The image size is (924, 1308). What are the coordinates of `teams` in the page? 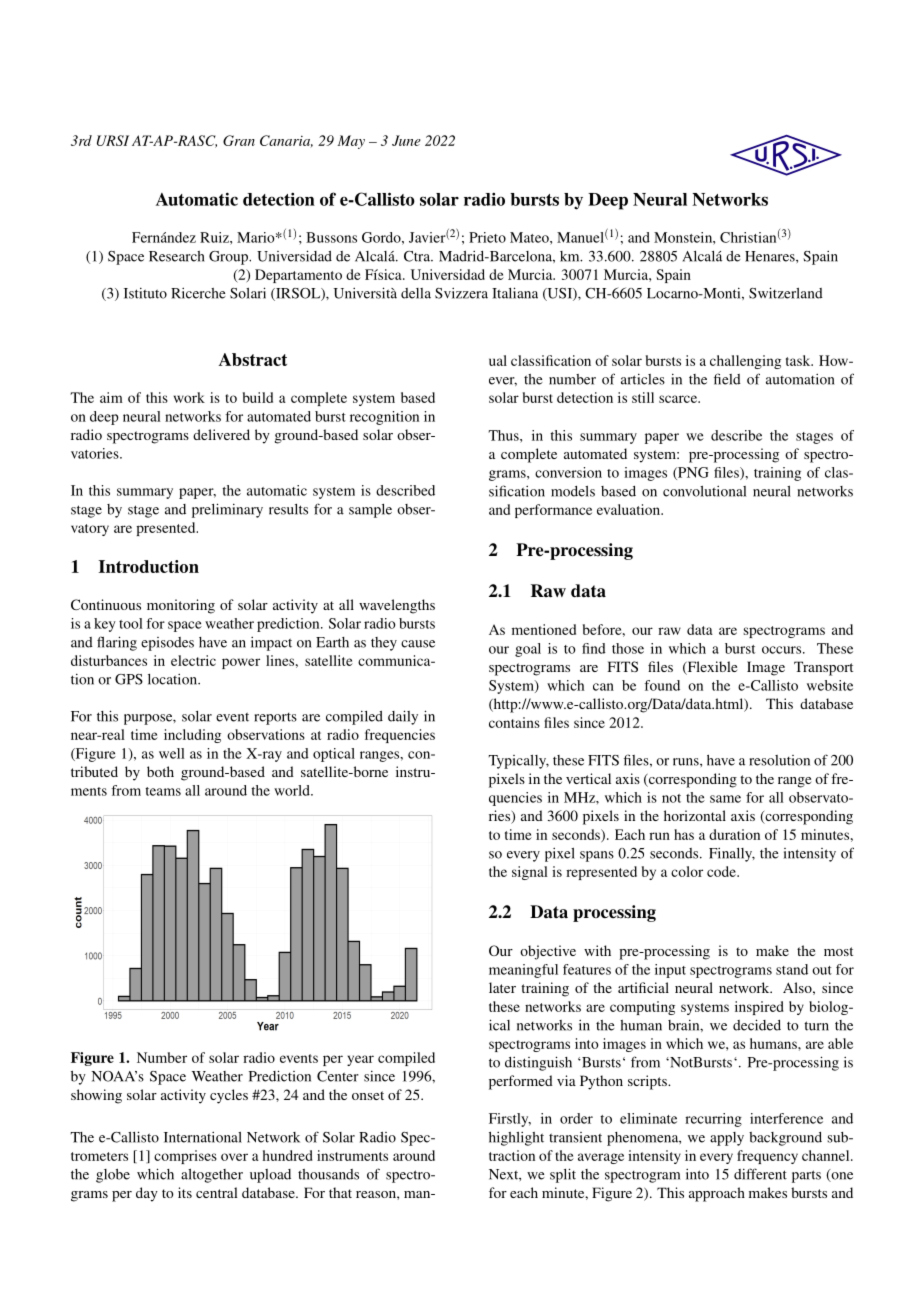 It's located at (163, 791).
